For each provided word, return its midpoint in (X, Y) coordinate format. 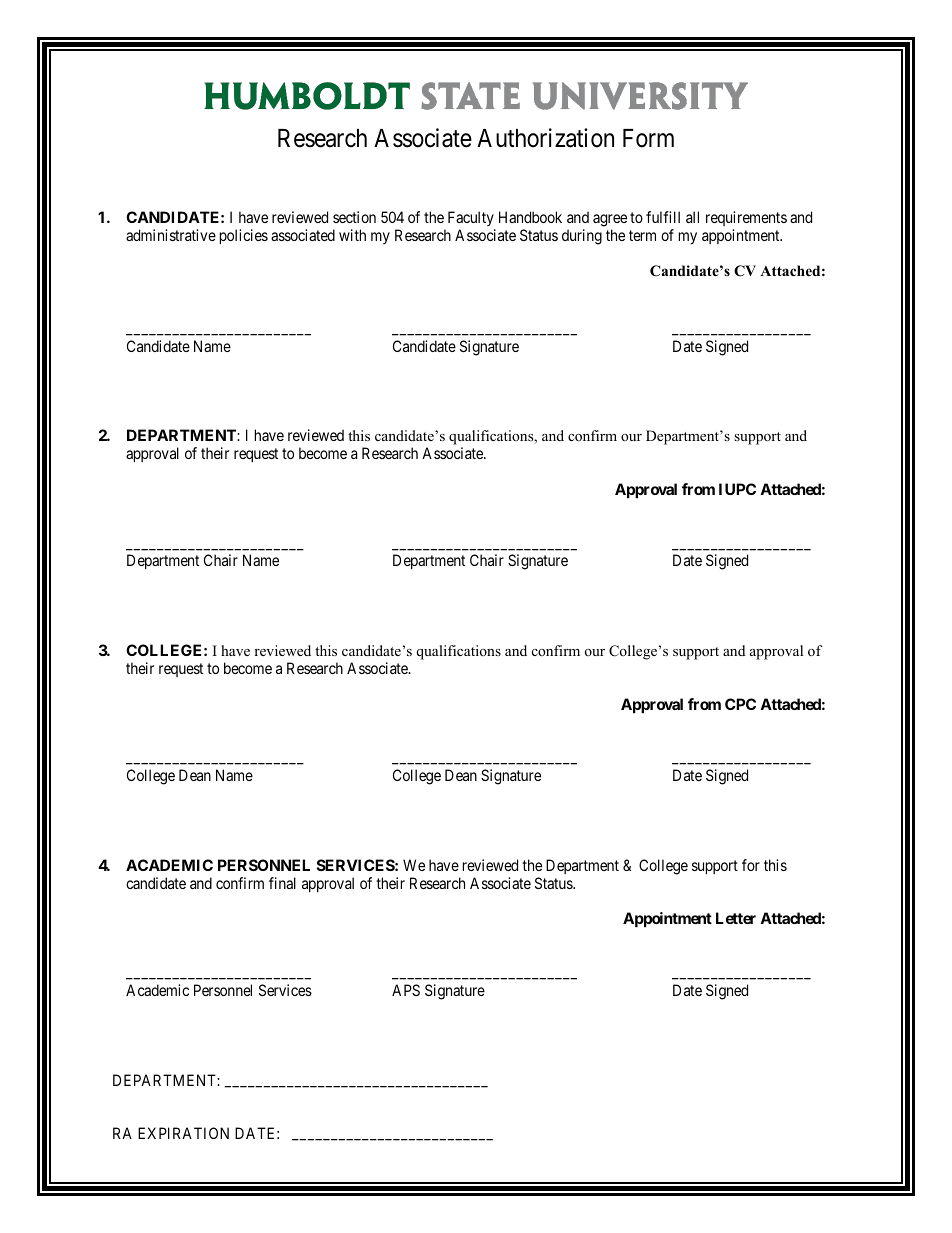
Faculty (471, 218)
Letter (736, 918)
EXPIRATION (183, 1133)
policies (244, 236)
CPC (740, 704)
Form (648, 138)
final (282, 883)
